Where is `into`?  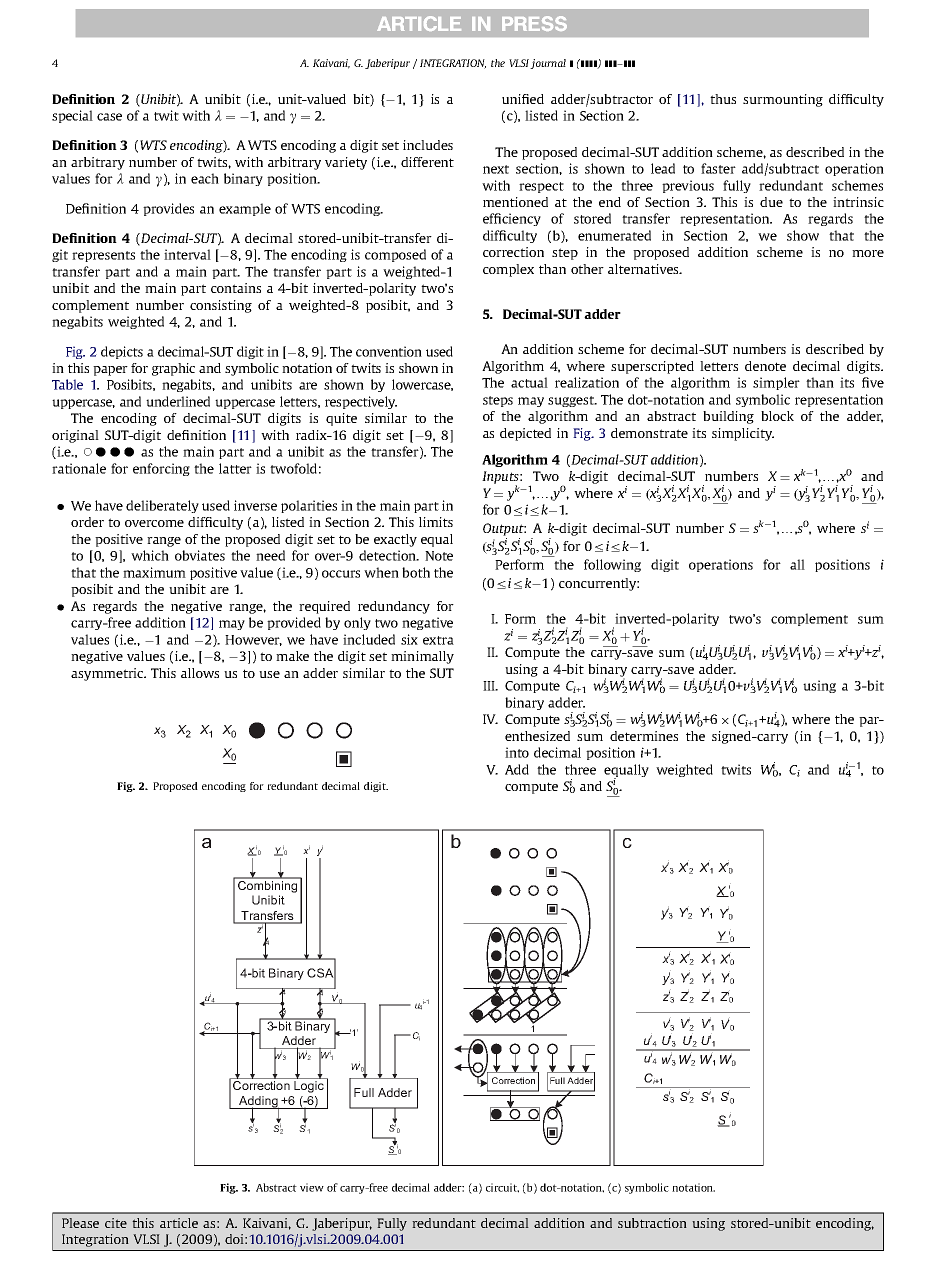
into is located at coordinates (517, 752).
